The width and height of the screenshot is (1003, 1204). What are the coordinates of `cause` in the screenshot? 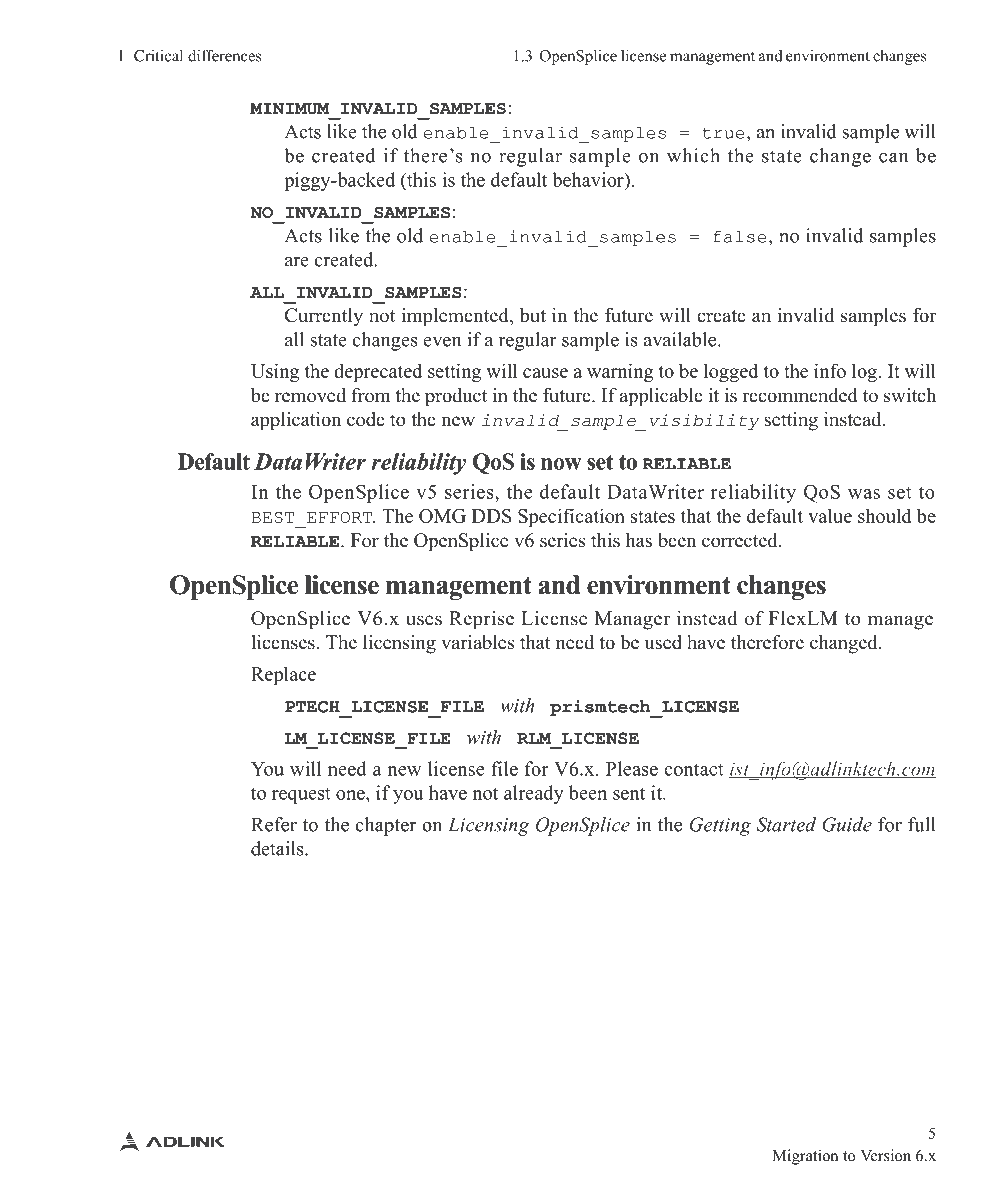 It's located at (545, 373).
